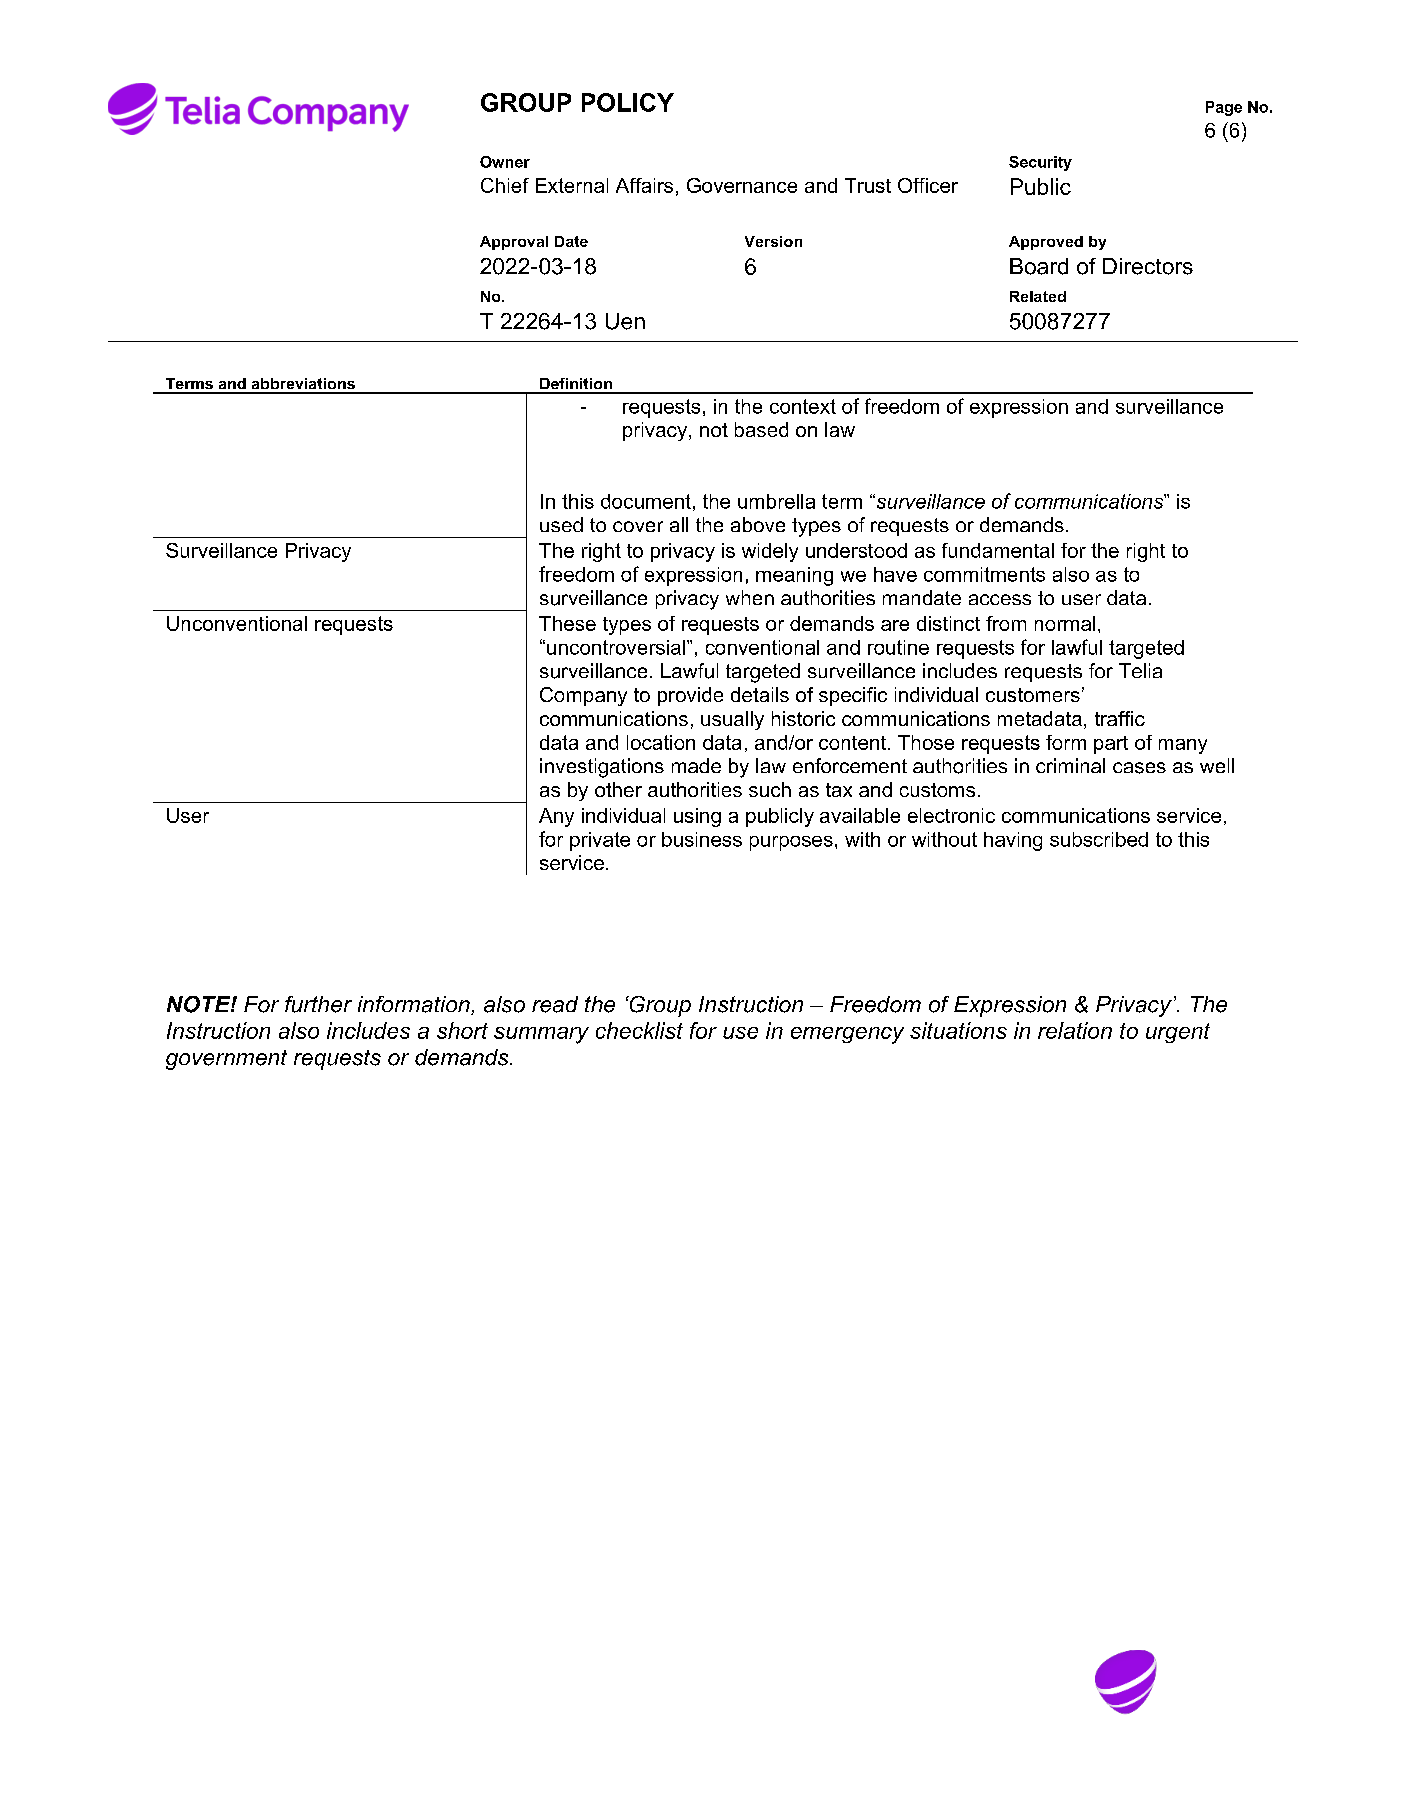  What do you see at coordinates (761, 429) in the screenshot?
I see `based` at bounding box center [761, 429].
